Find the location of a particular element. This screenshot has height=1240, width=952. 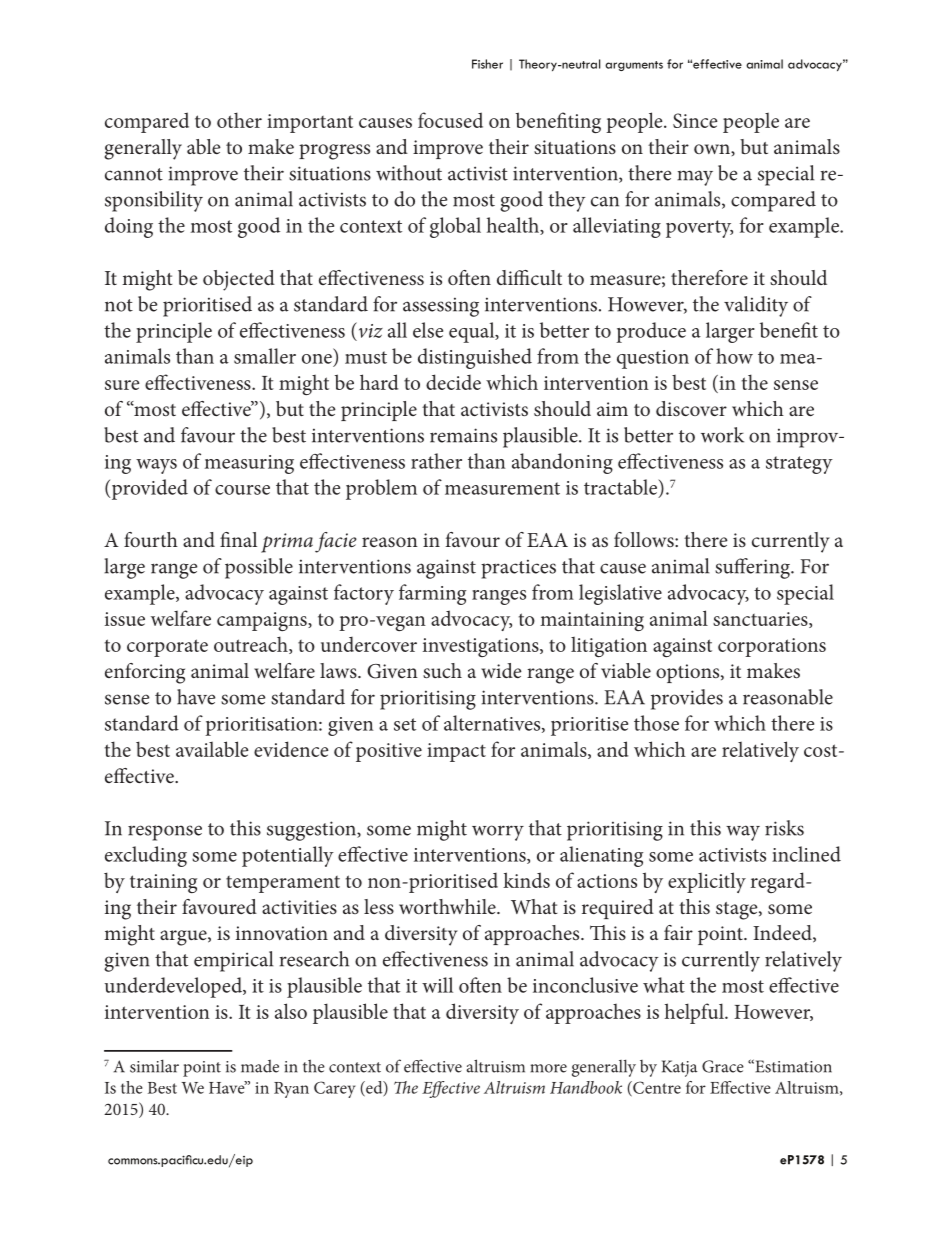

Grace is located at coordinates (723, 1066).
